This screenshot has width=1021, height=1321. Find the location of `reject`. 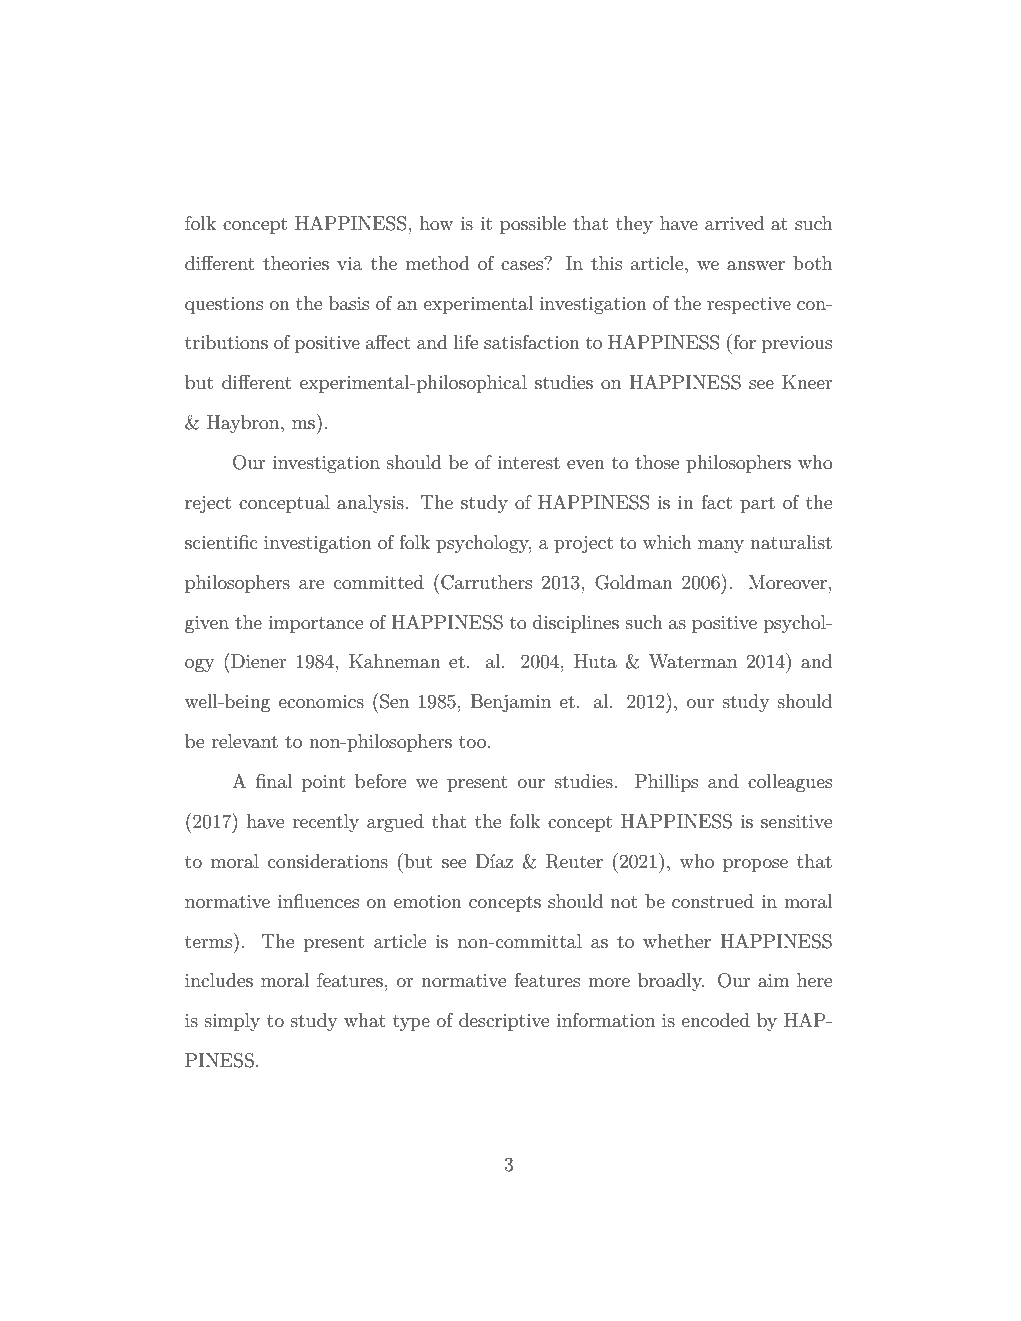

reject is located at coordinates (208, 504).
